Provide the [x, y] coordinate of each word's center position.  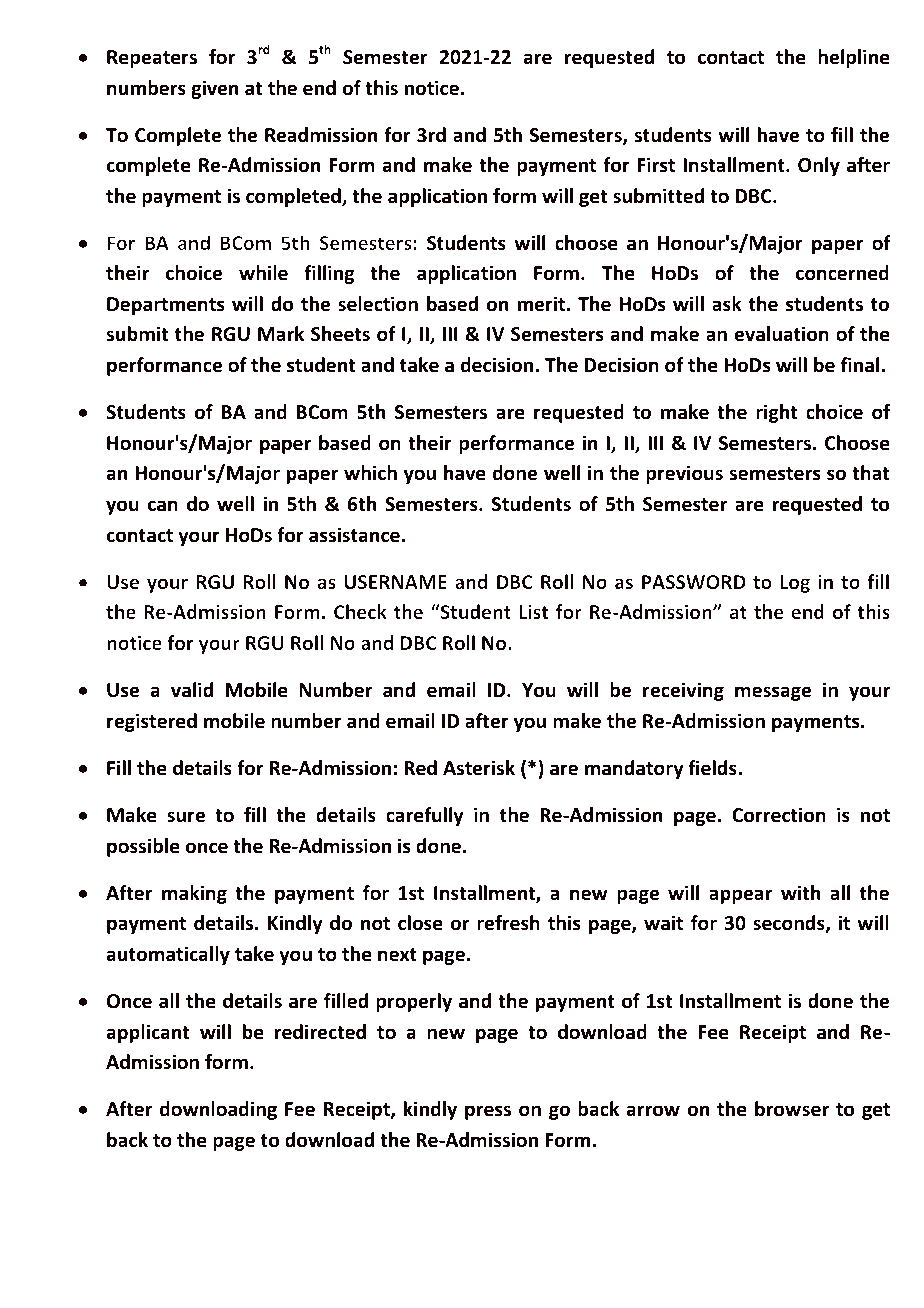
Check [360, 611]
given [214, 89]
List [533, 611]
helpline [854, 58]
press [488, 1112]
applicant [148, 1033]
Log [795, 584]
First [656, 165]
